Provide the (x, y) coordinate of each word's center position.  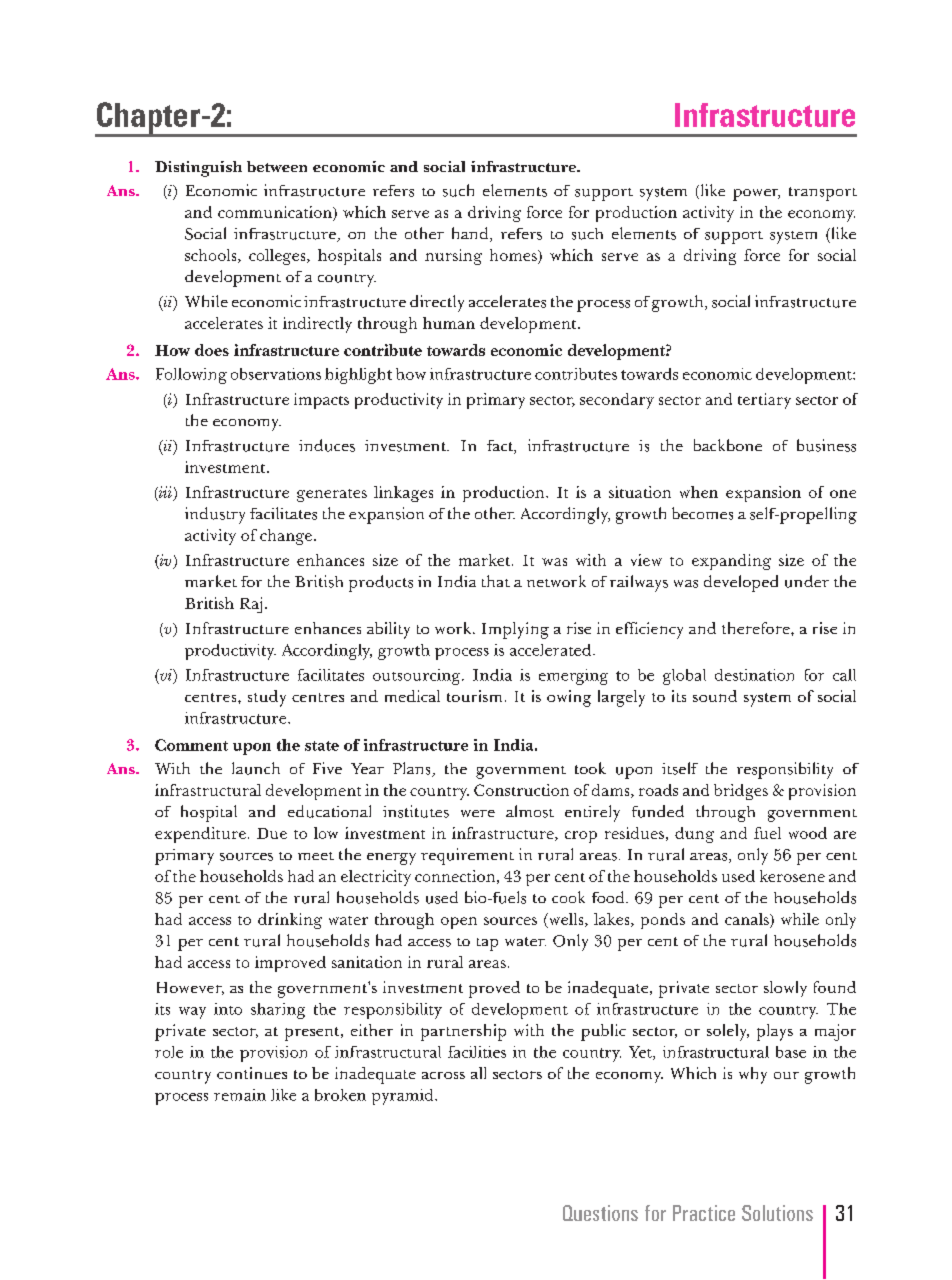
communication (276, 212)
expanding (731, 562)
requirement (467, 856)
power (756, 195)
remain (240, 1095)
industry (215, 515)
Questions (600, 1213)
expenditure (200, 835)
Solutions (777, 1213)
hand (471, 234)
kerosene (792, 876)
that (496, 581)
